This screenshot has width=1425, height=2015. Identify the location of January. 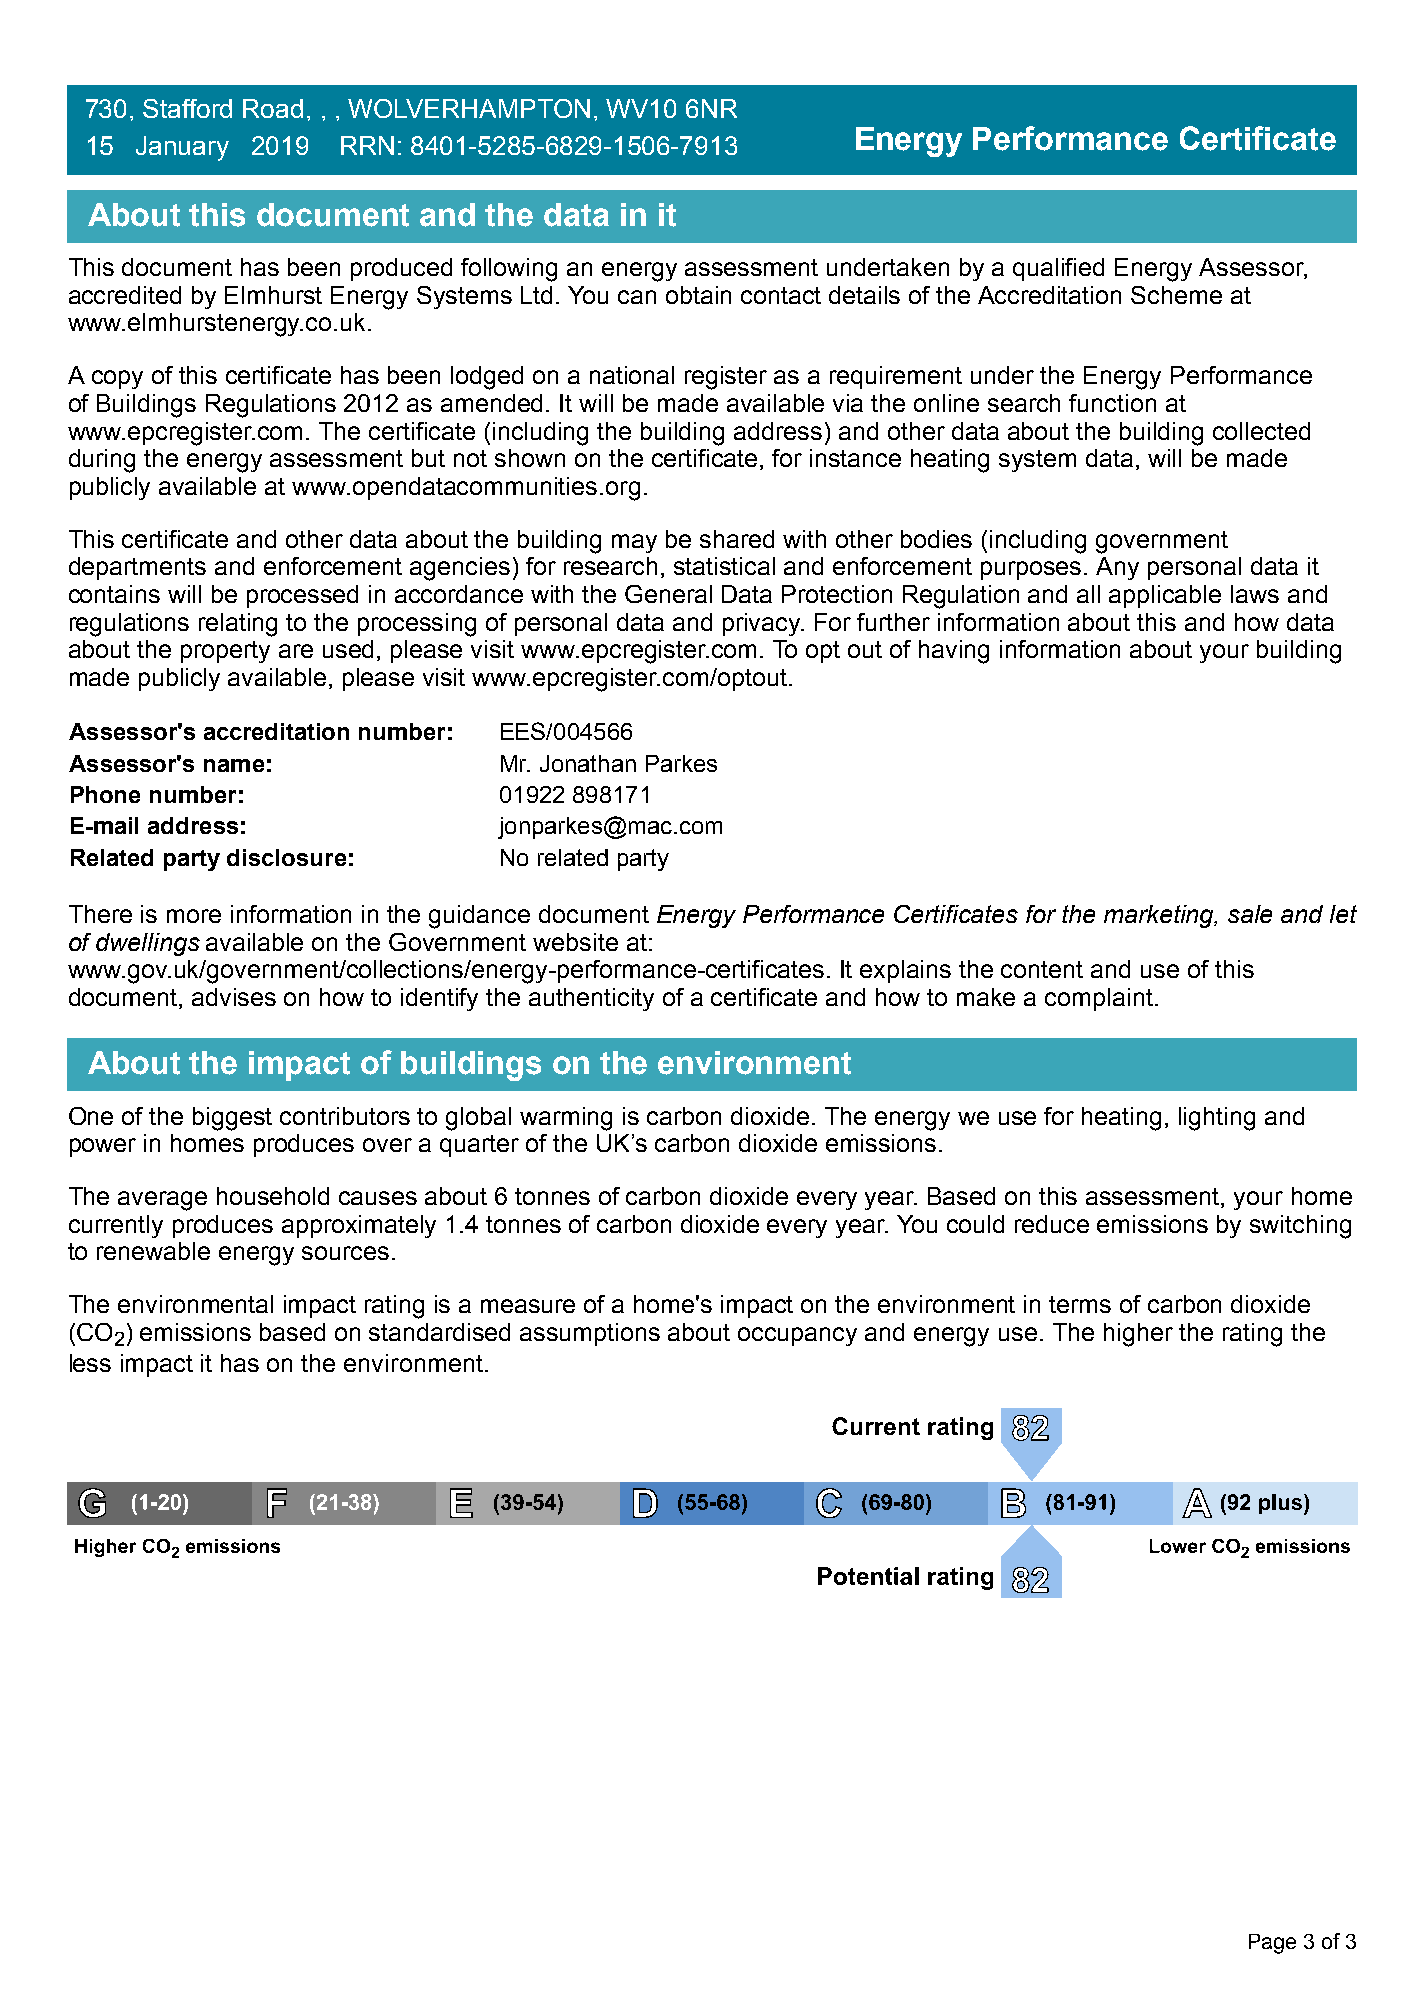
(182, 148).
